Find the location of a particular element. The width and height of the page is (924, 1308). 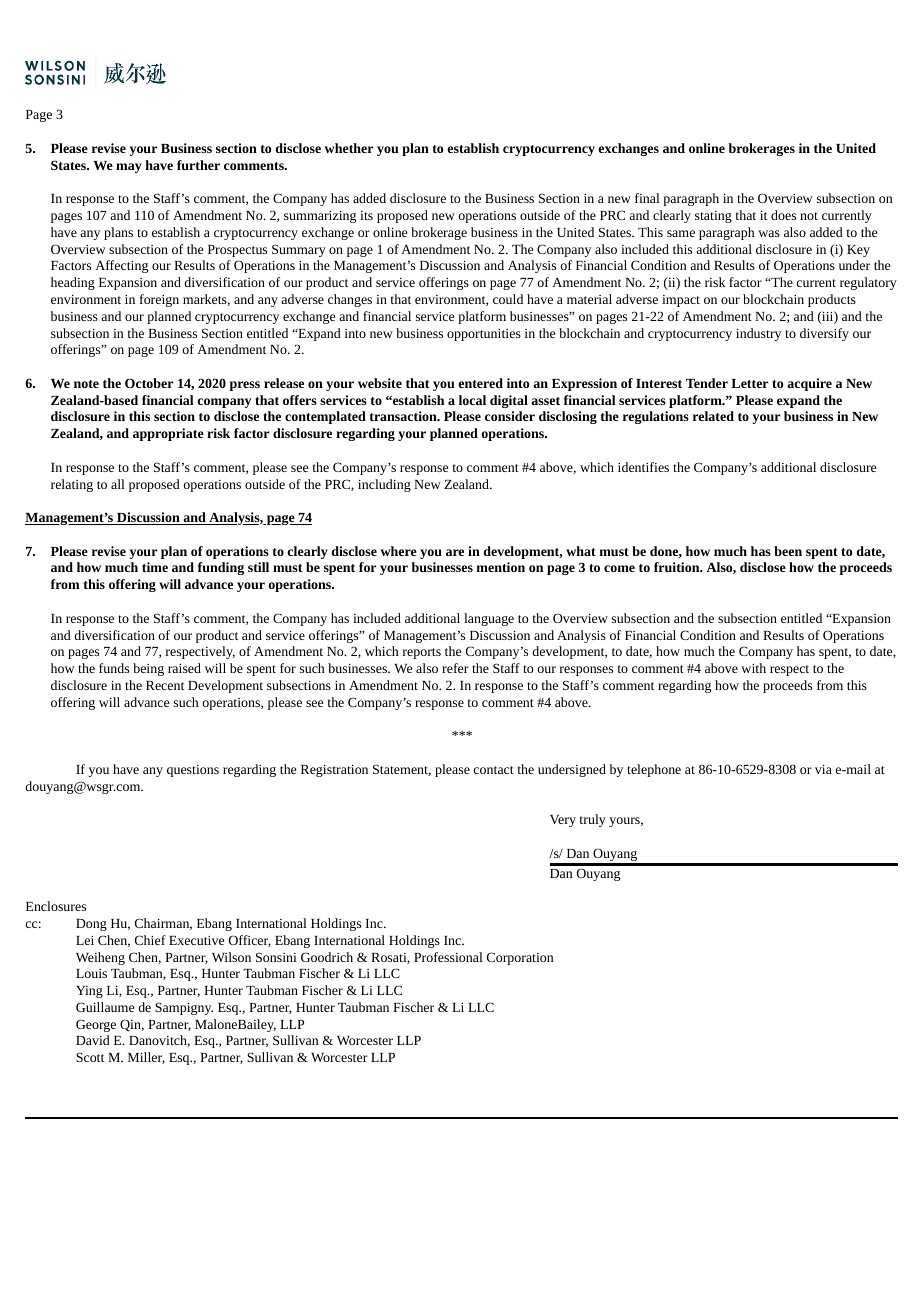

does is located at coordinates (783, 215).
